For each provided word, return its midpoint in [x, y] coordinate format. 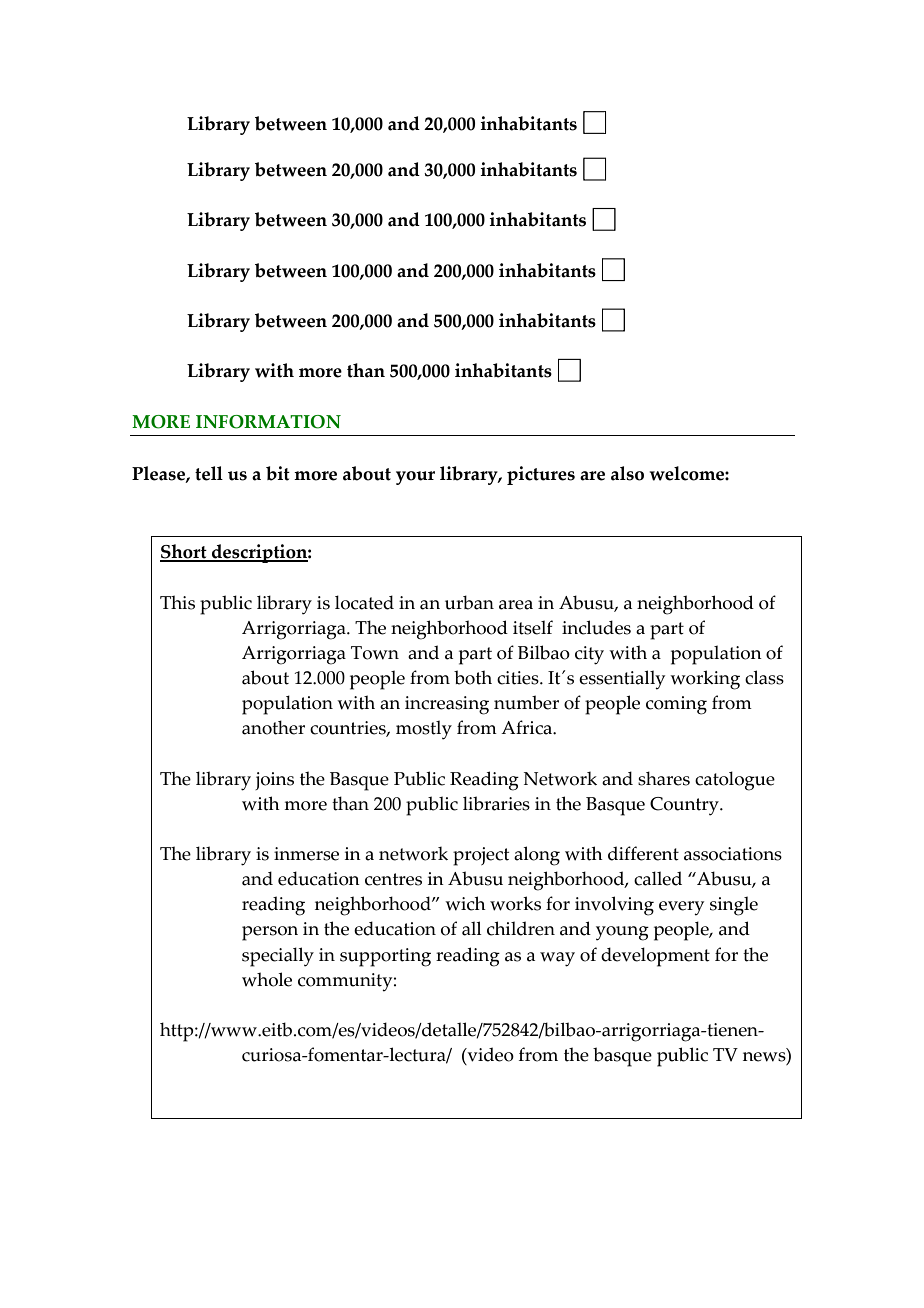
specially [278, 957]
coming [676, 705]
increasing [447, 705]
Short [184, 552]
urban [469, 602]
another [273, 727]
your [415, 478]
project [481, 856]
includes [596, 627]
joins [274, 781]
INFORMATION [268, 422]
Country [685, 806]
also [627, 473]
